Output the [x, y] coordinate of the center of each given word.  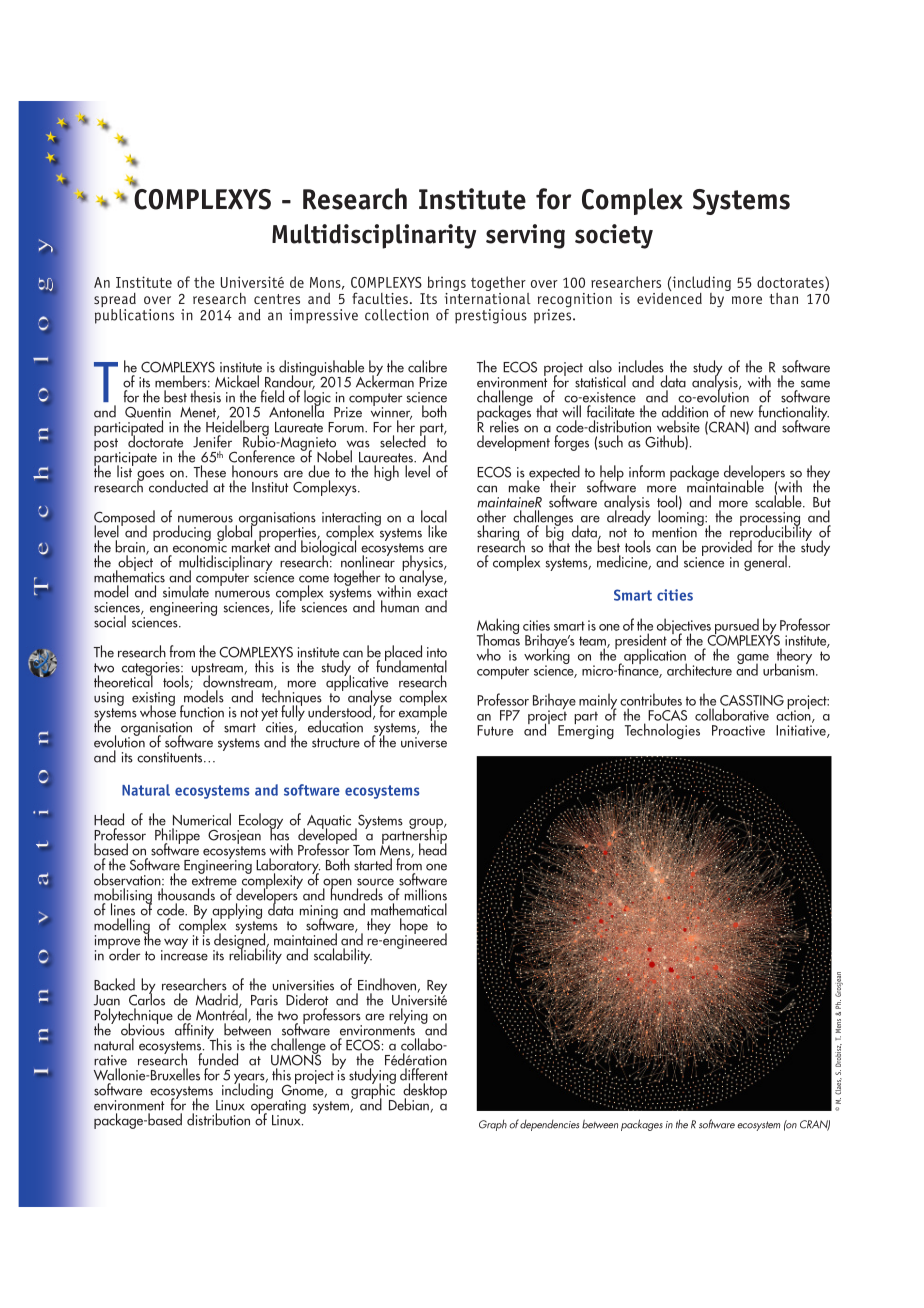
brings [447, 283]
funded [218, 1059]
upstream [218, 670]
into [437, 652]
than [783, 298]
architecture [699, 669]
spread [115, 301]
